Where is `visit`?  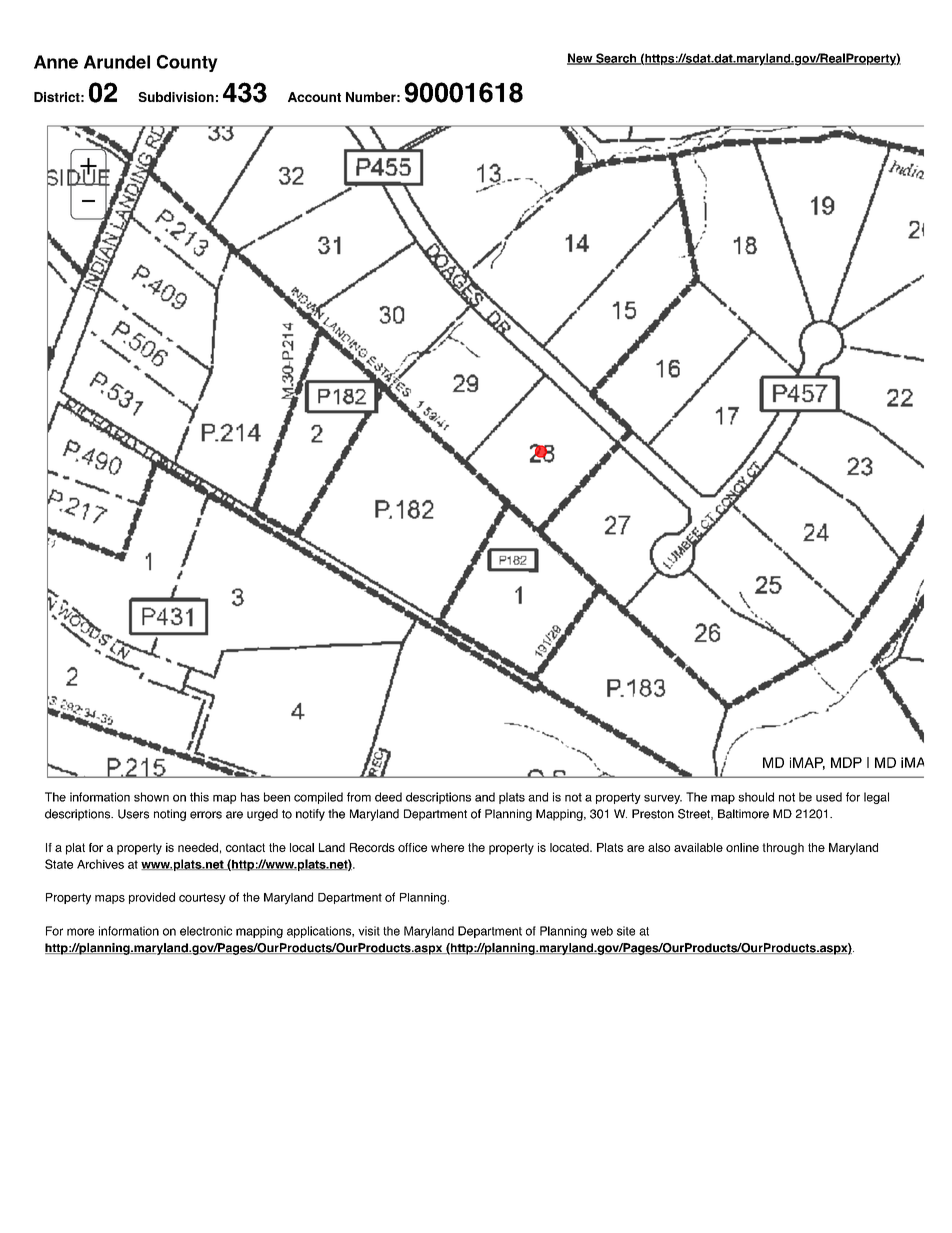
visit is located at coordinates (369, 931).
